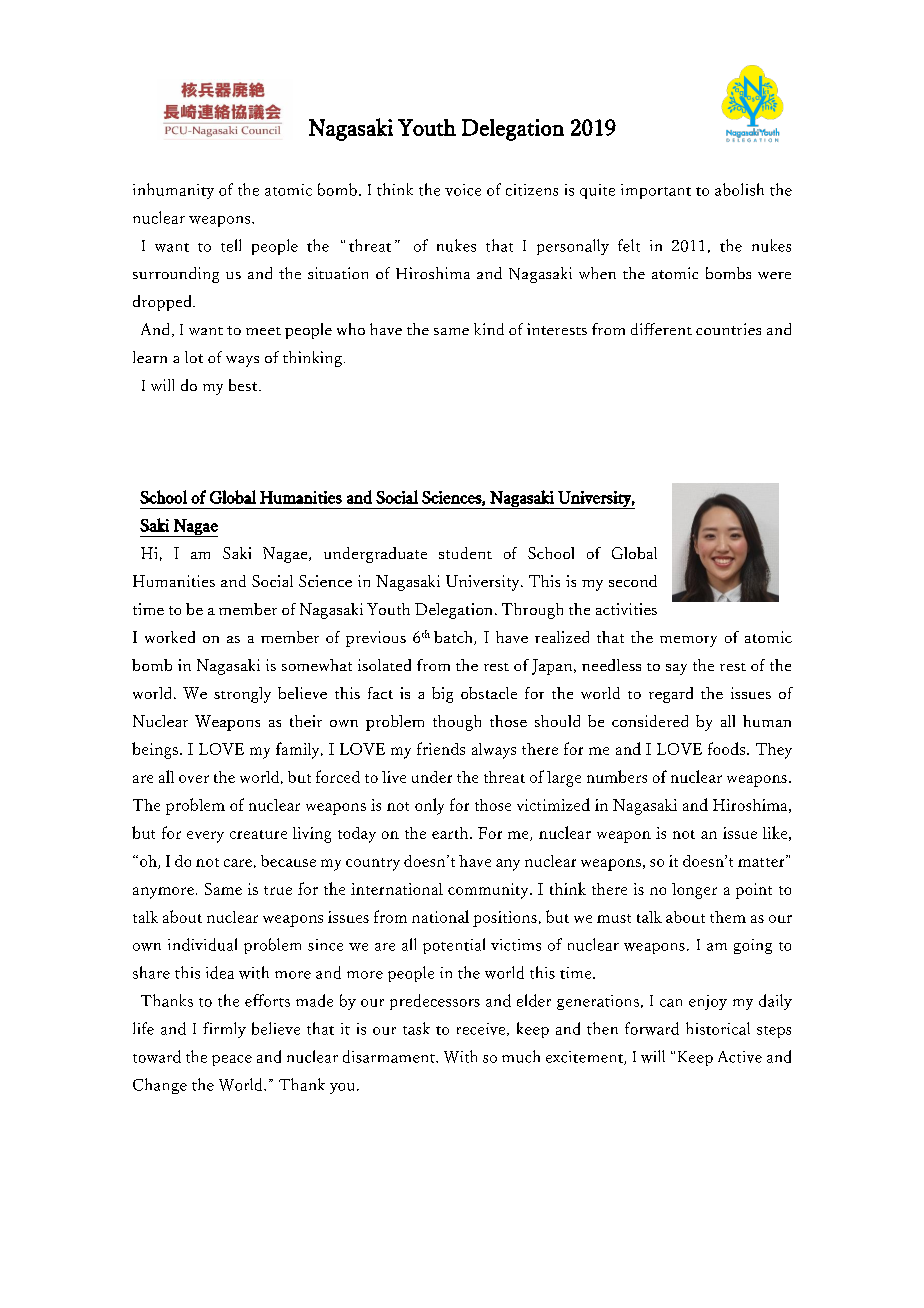  What do you see at coordinates (244, 385) in the screenshot?
I see `best` at bounding box center [244, 385].
